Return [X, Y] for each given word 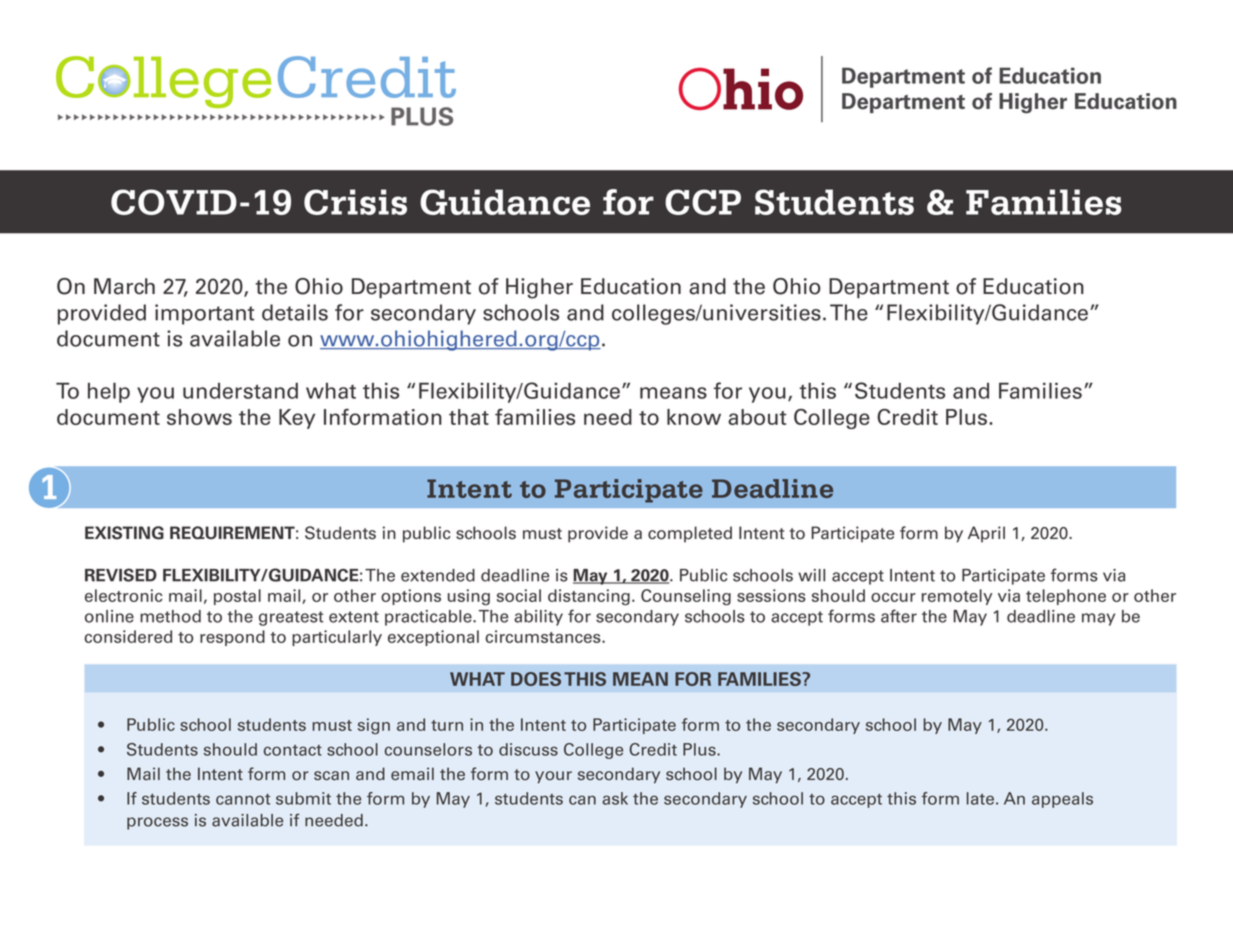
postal [237, 597]
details [295, 312]
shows [199, 417]
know [694, 417]
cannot [243, 799]
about [757, 417]
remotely [957, 597]
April [986, 534]
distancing [589, 597]
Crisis [355, 202]
